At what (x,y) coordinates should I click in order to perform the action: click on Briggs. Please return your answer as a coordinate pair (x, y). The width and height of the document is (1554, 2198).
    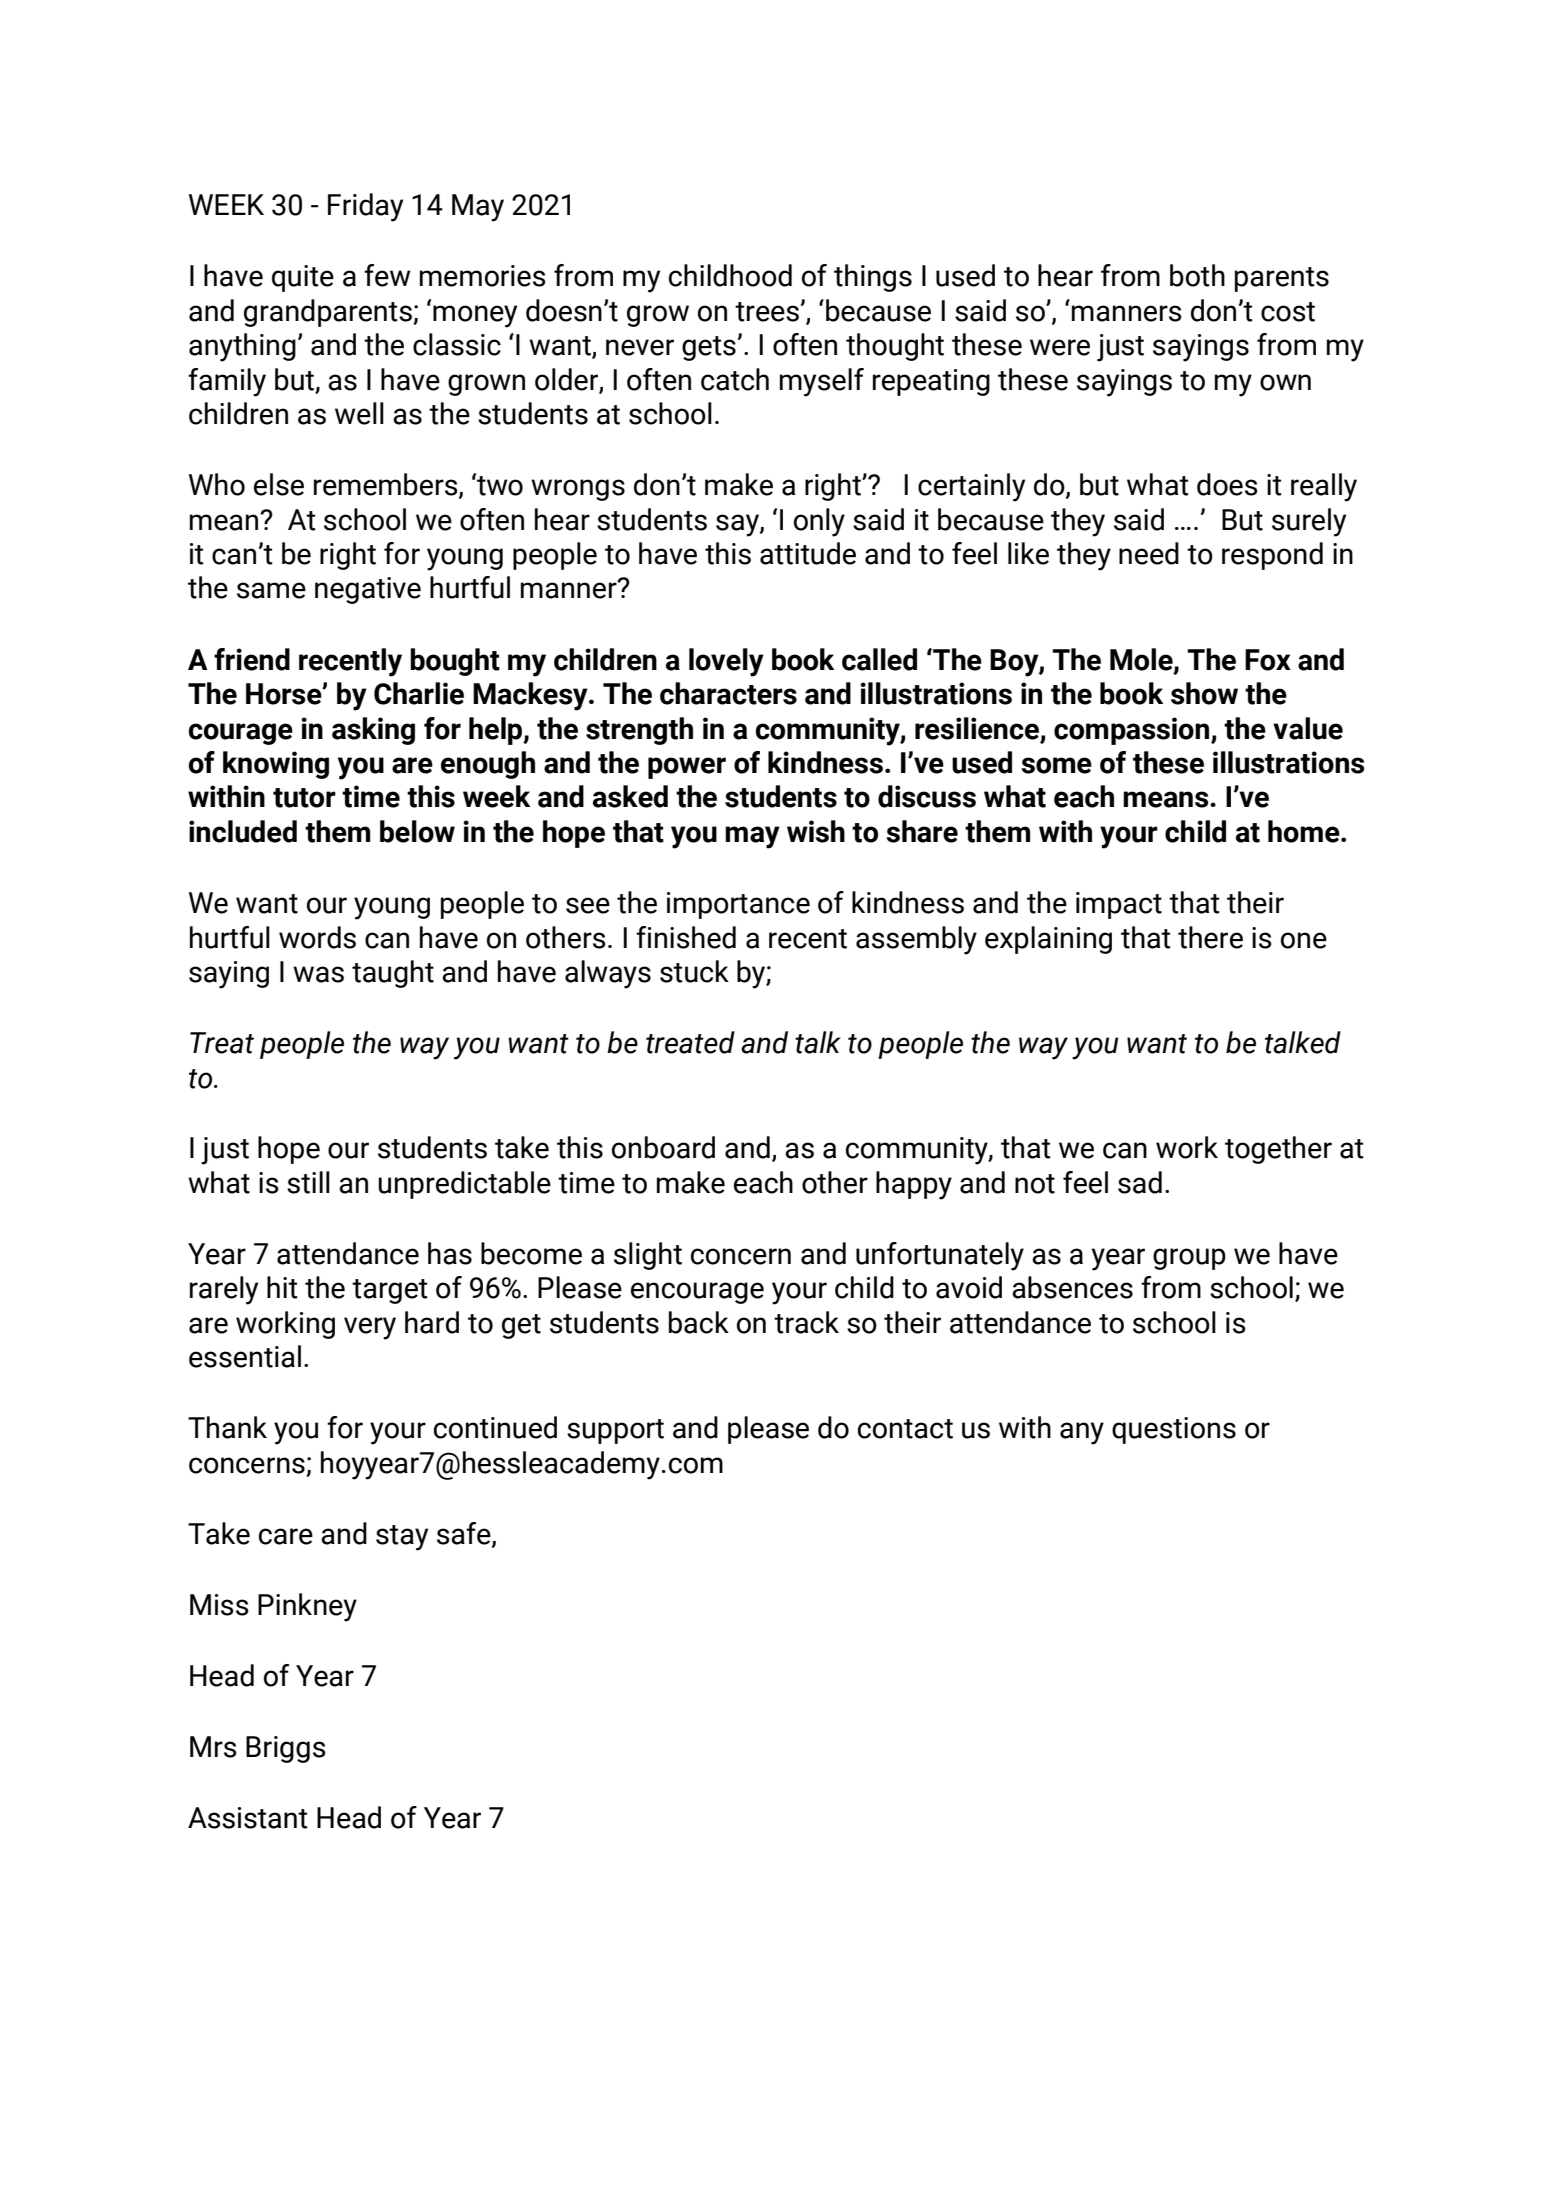
    Looking at the image, I should click on (285, 1749).
